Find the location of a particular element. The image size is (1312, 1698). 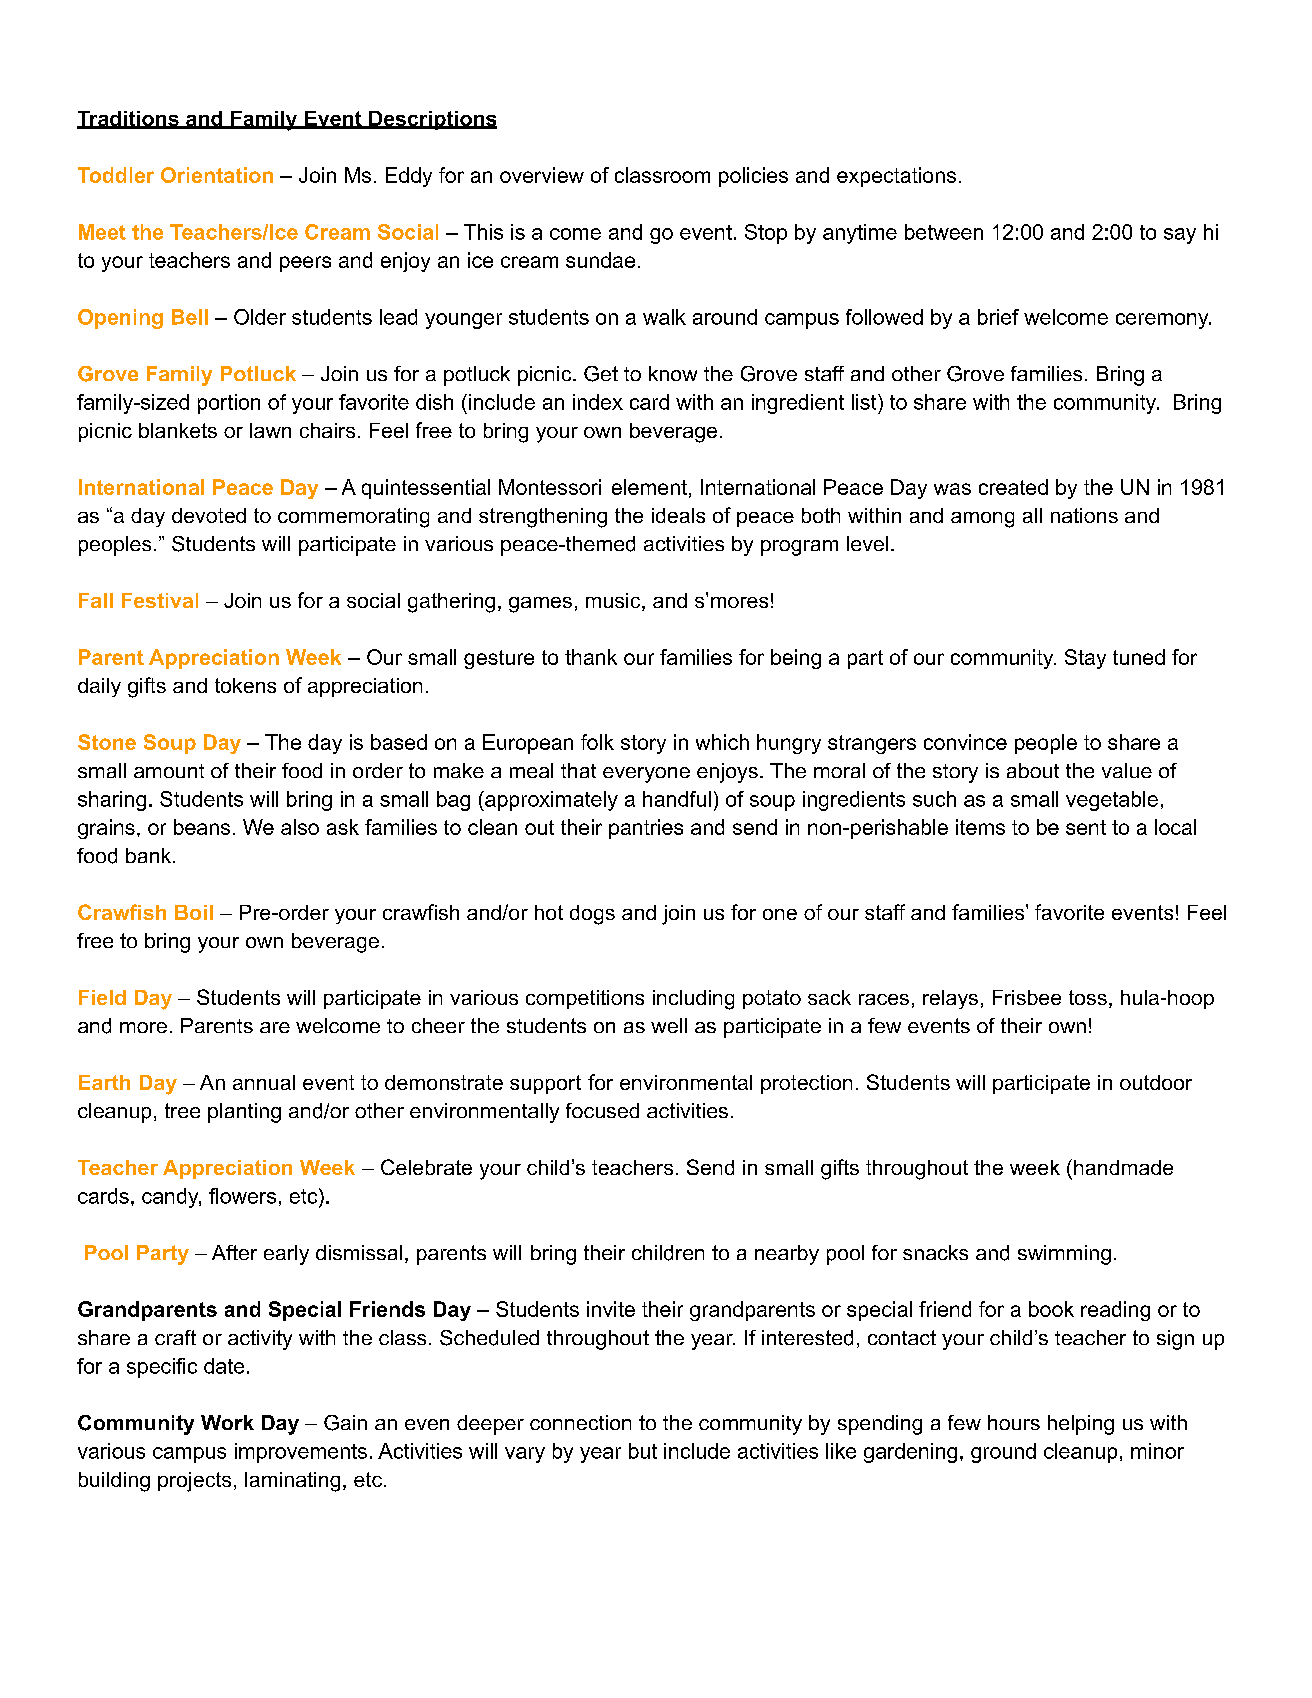

Orientation is located at coordinates (217, 175).
